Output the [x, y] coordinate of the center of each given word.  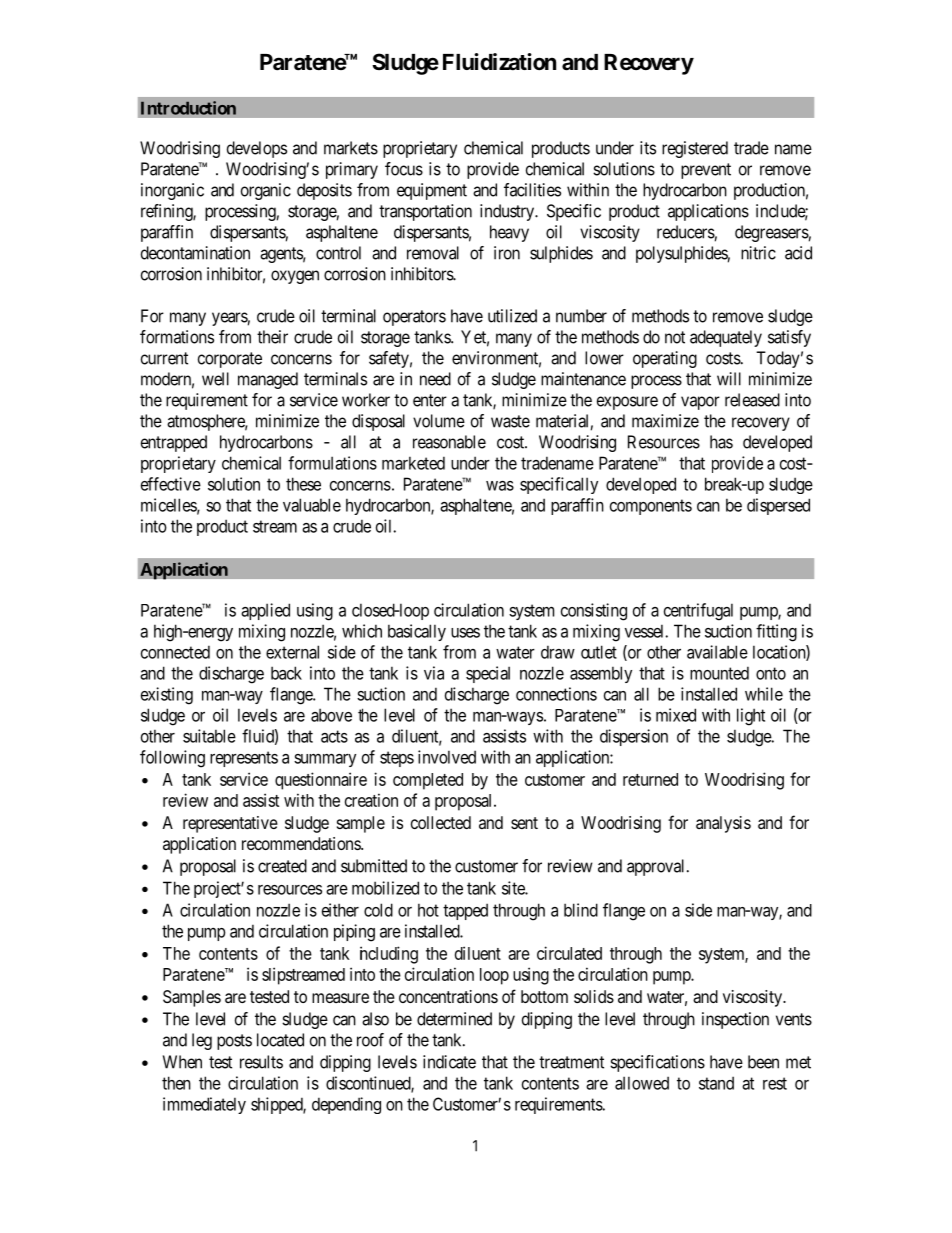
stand [716, 1083]
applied [265, 611]
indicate [449, 1062]
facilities [532, 190]
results [261, 1062]
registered [695, 149]
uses [465, 633]
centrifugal [698, 612]
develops [257, 149]
